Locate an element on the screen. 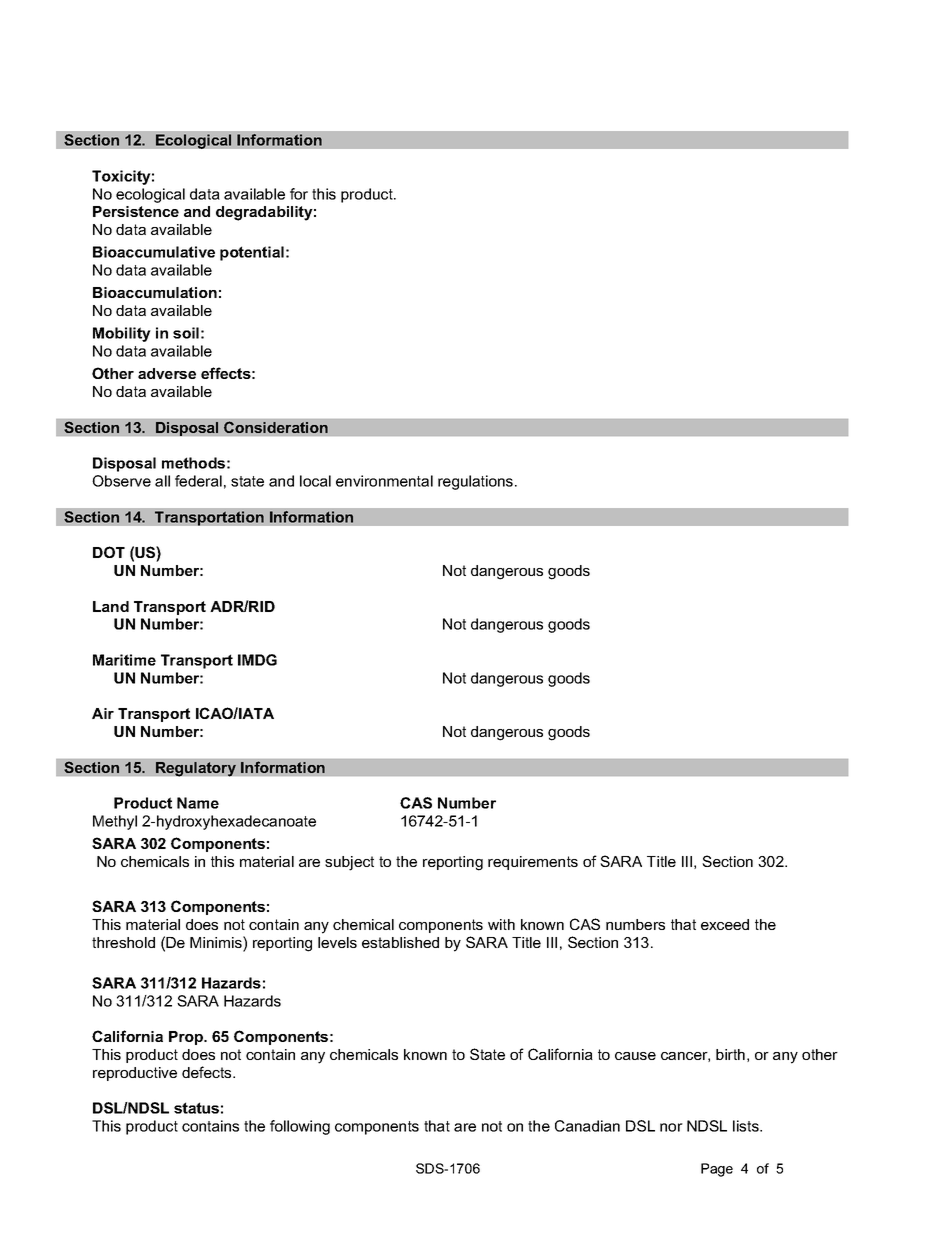  Bioaccumulative is located at coordinates (154, 252).
